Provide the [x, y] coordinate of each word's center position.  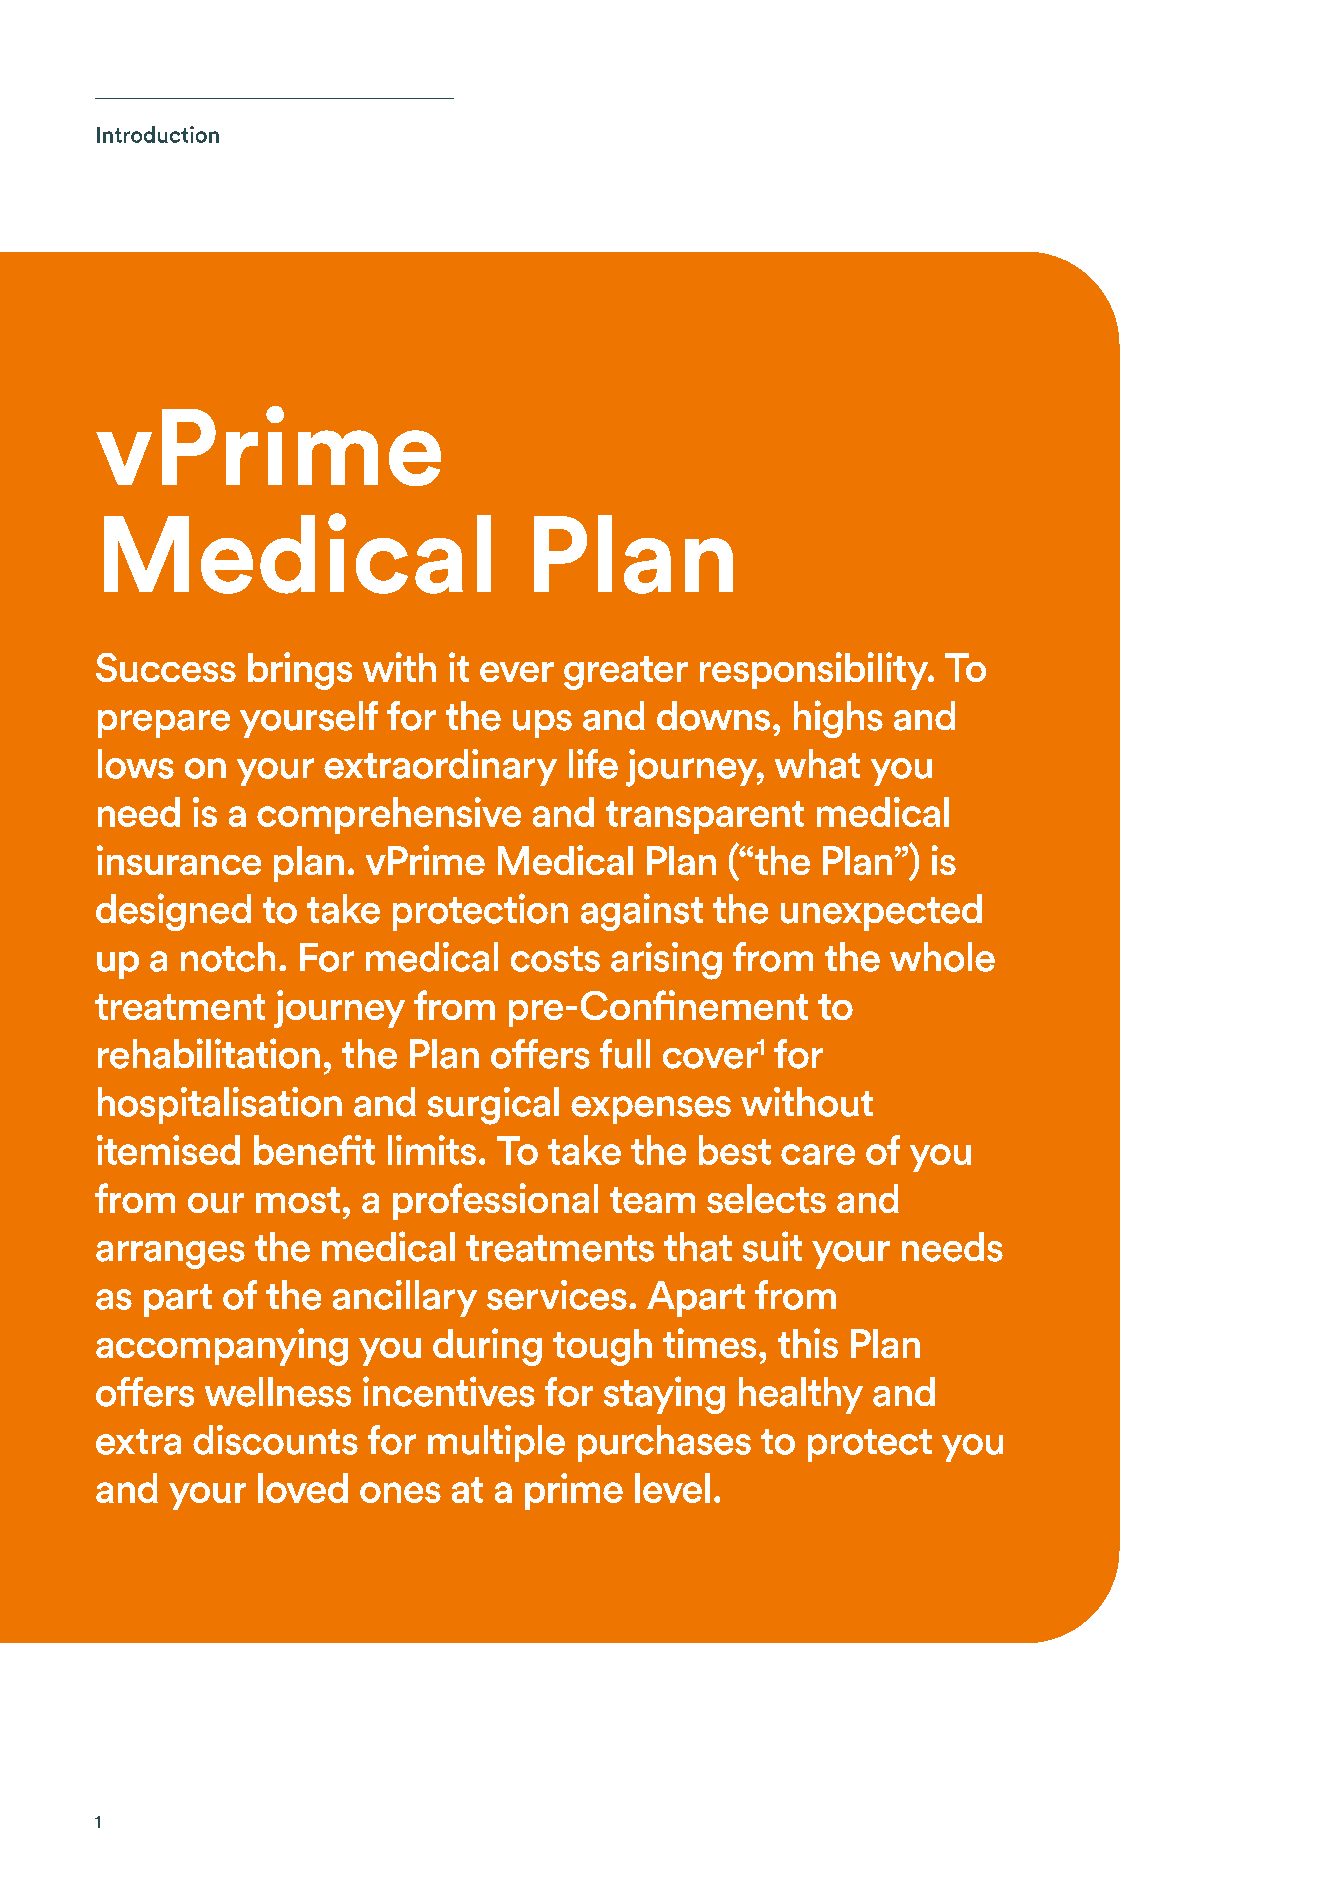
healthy [801, 1395]
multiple [496, 1443]
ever [517, 672]
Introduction [158, 134]
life [593, 764]
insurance [179, 860]
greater [626, 673]
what [817, 764]
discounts [275, 1440]
